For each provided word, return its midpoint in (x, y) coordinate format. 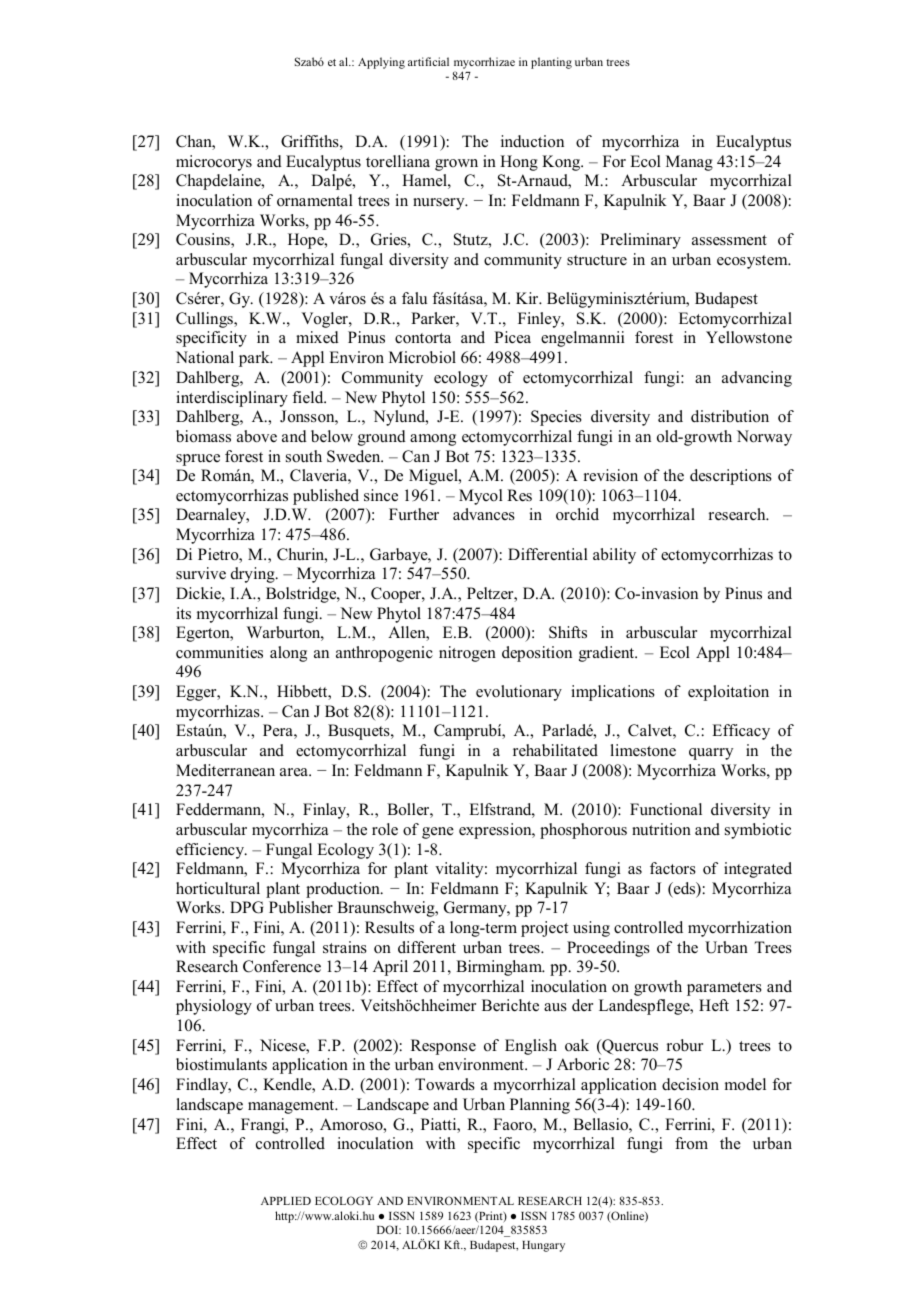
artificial (428, 61)
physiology (214, 1007)
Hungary (543, 1246)
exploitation (728, 693)
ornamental (315, 200)
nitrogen (467, 654)
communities (219, 652)
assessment (729, 240)
